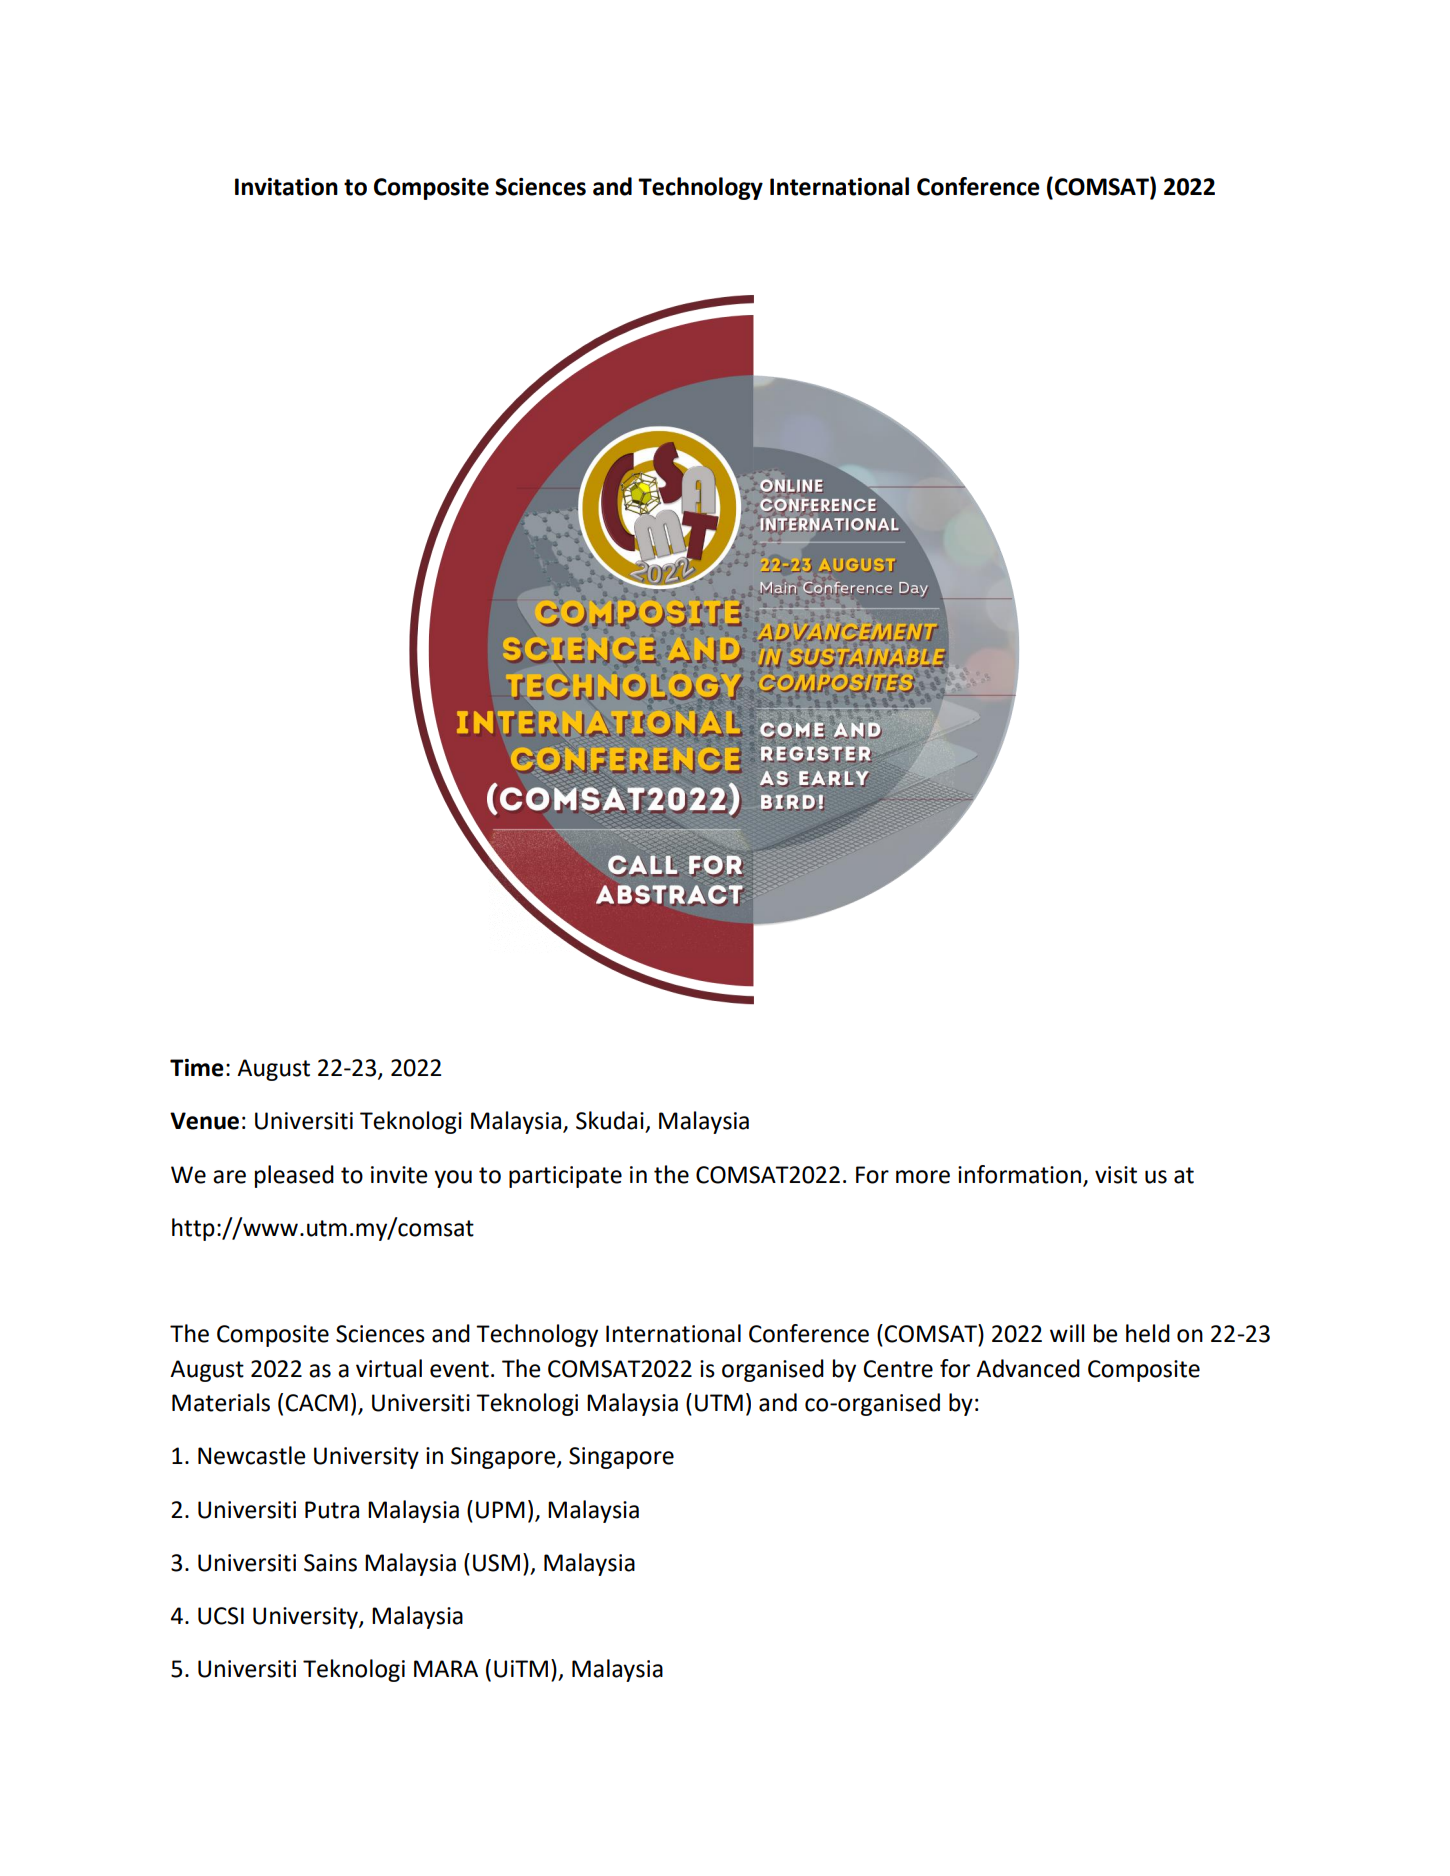  What do you see at coordinates (294, 1176) in the document?
I see `pleased` at bounding box center [294, 1176].
